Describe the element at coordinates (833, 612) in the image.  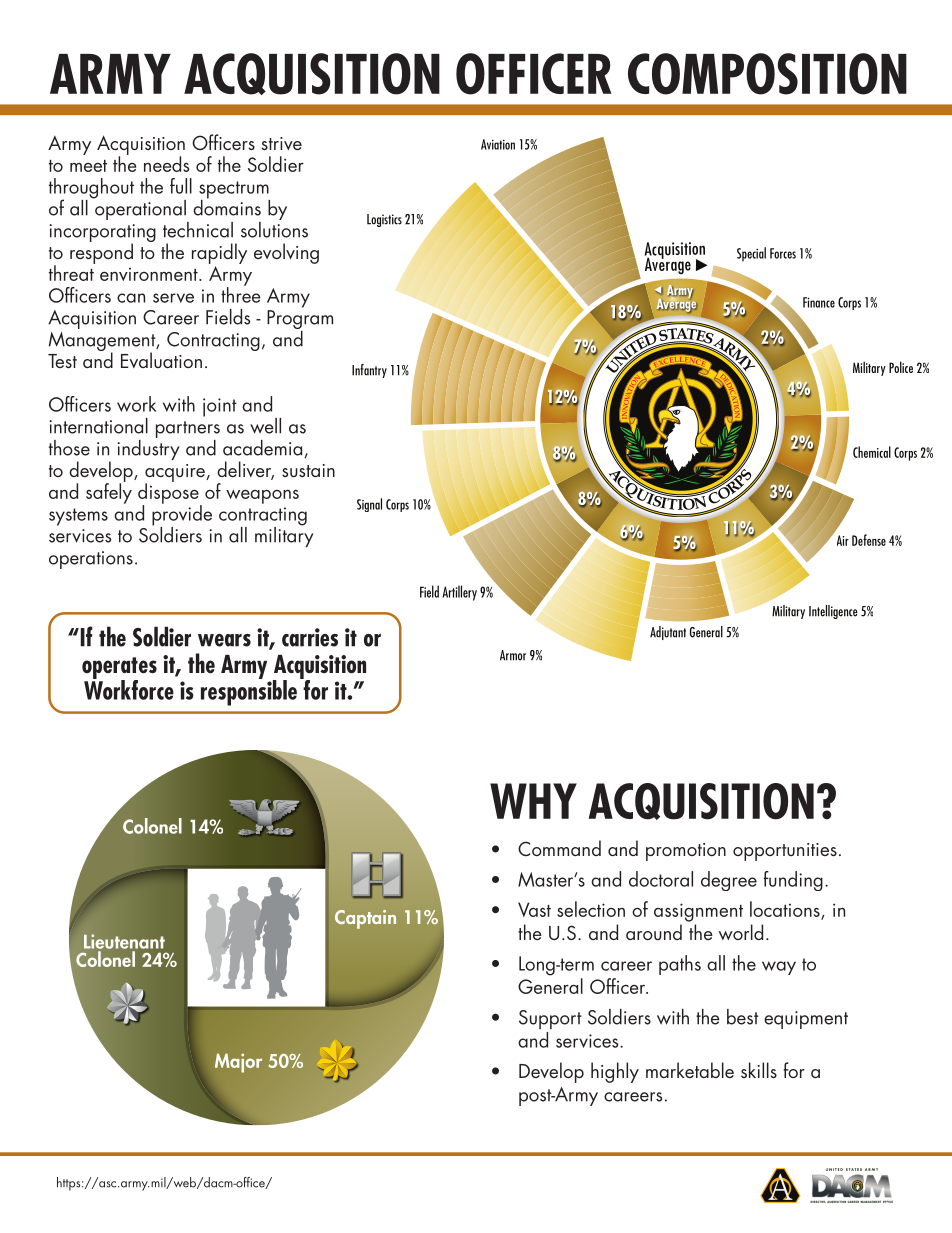
I see `Intelligence` at that location.
